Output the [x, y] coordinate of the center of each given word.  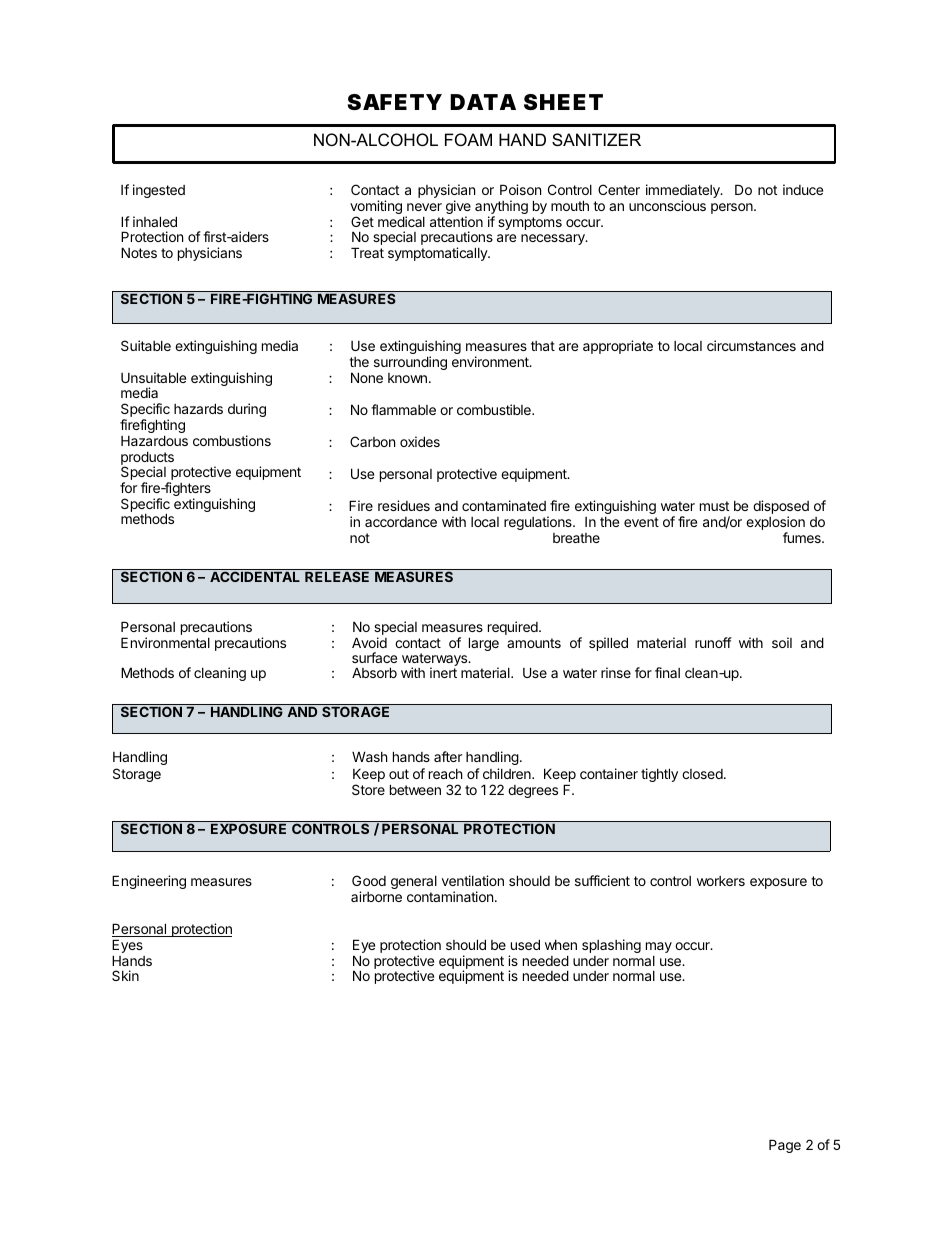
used [525, 944]
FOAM [468, 139]
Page [785, 1146]
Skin [125, 975]
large [484, 644]
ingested [159, 191]
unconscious [667, 205]
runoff [713, 642]
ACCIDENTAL [255, 576]
